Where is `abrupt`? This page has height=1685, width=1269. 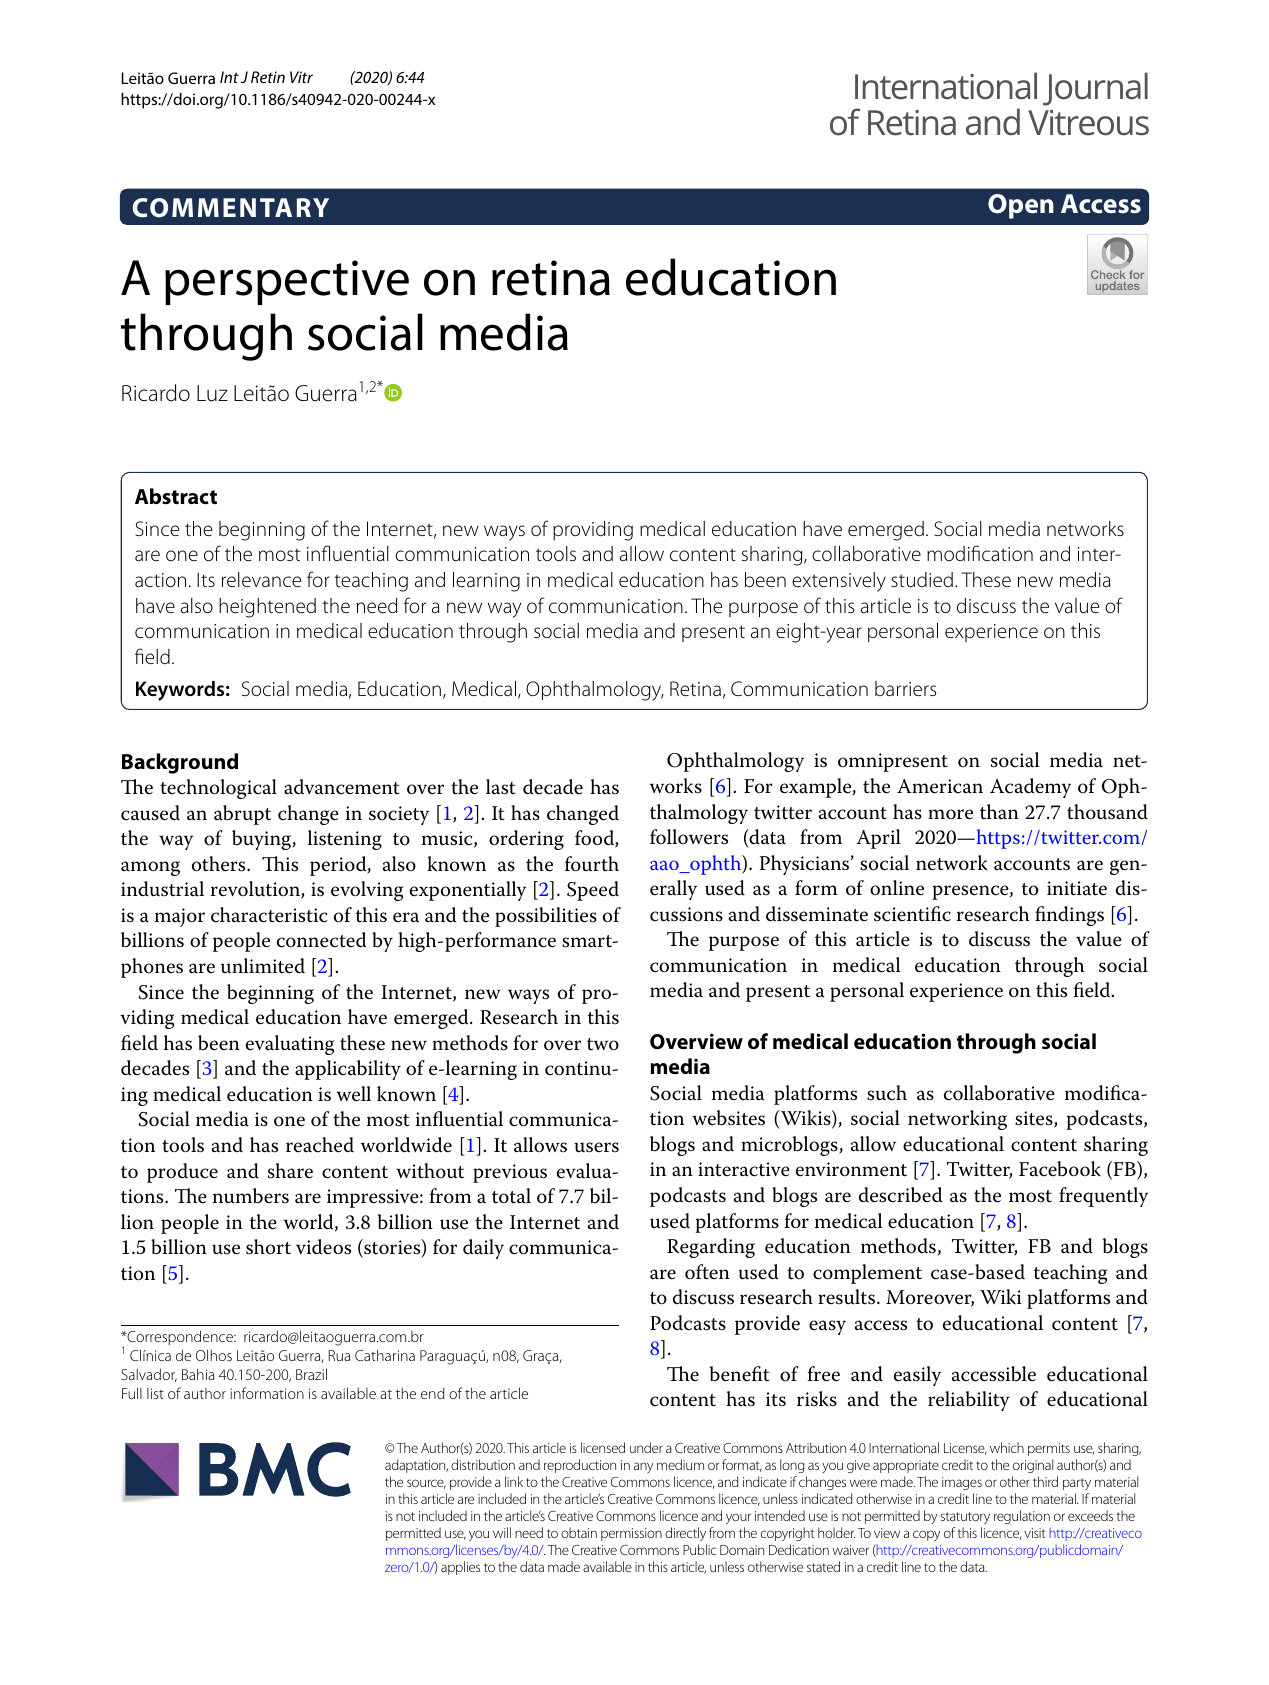 abrupt is located at coordinates (242, 815).
